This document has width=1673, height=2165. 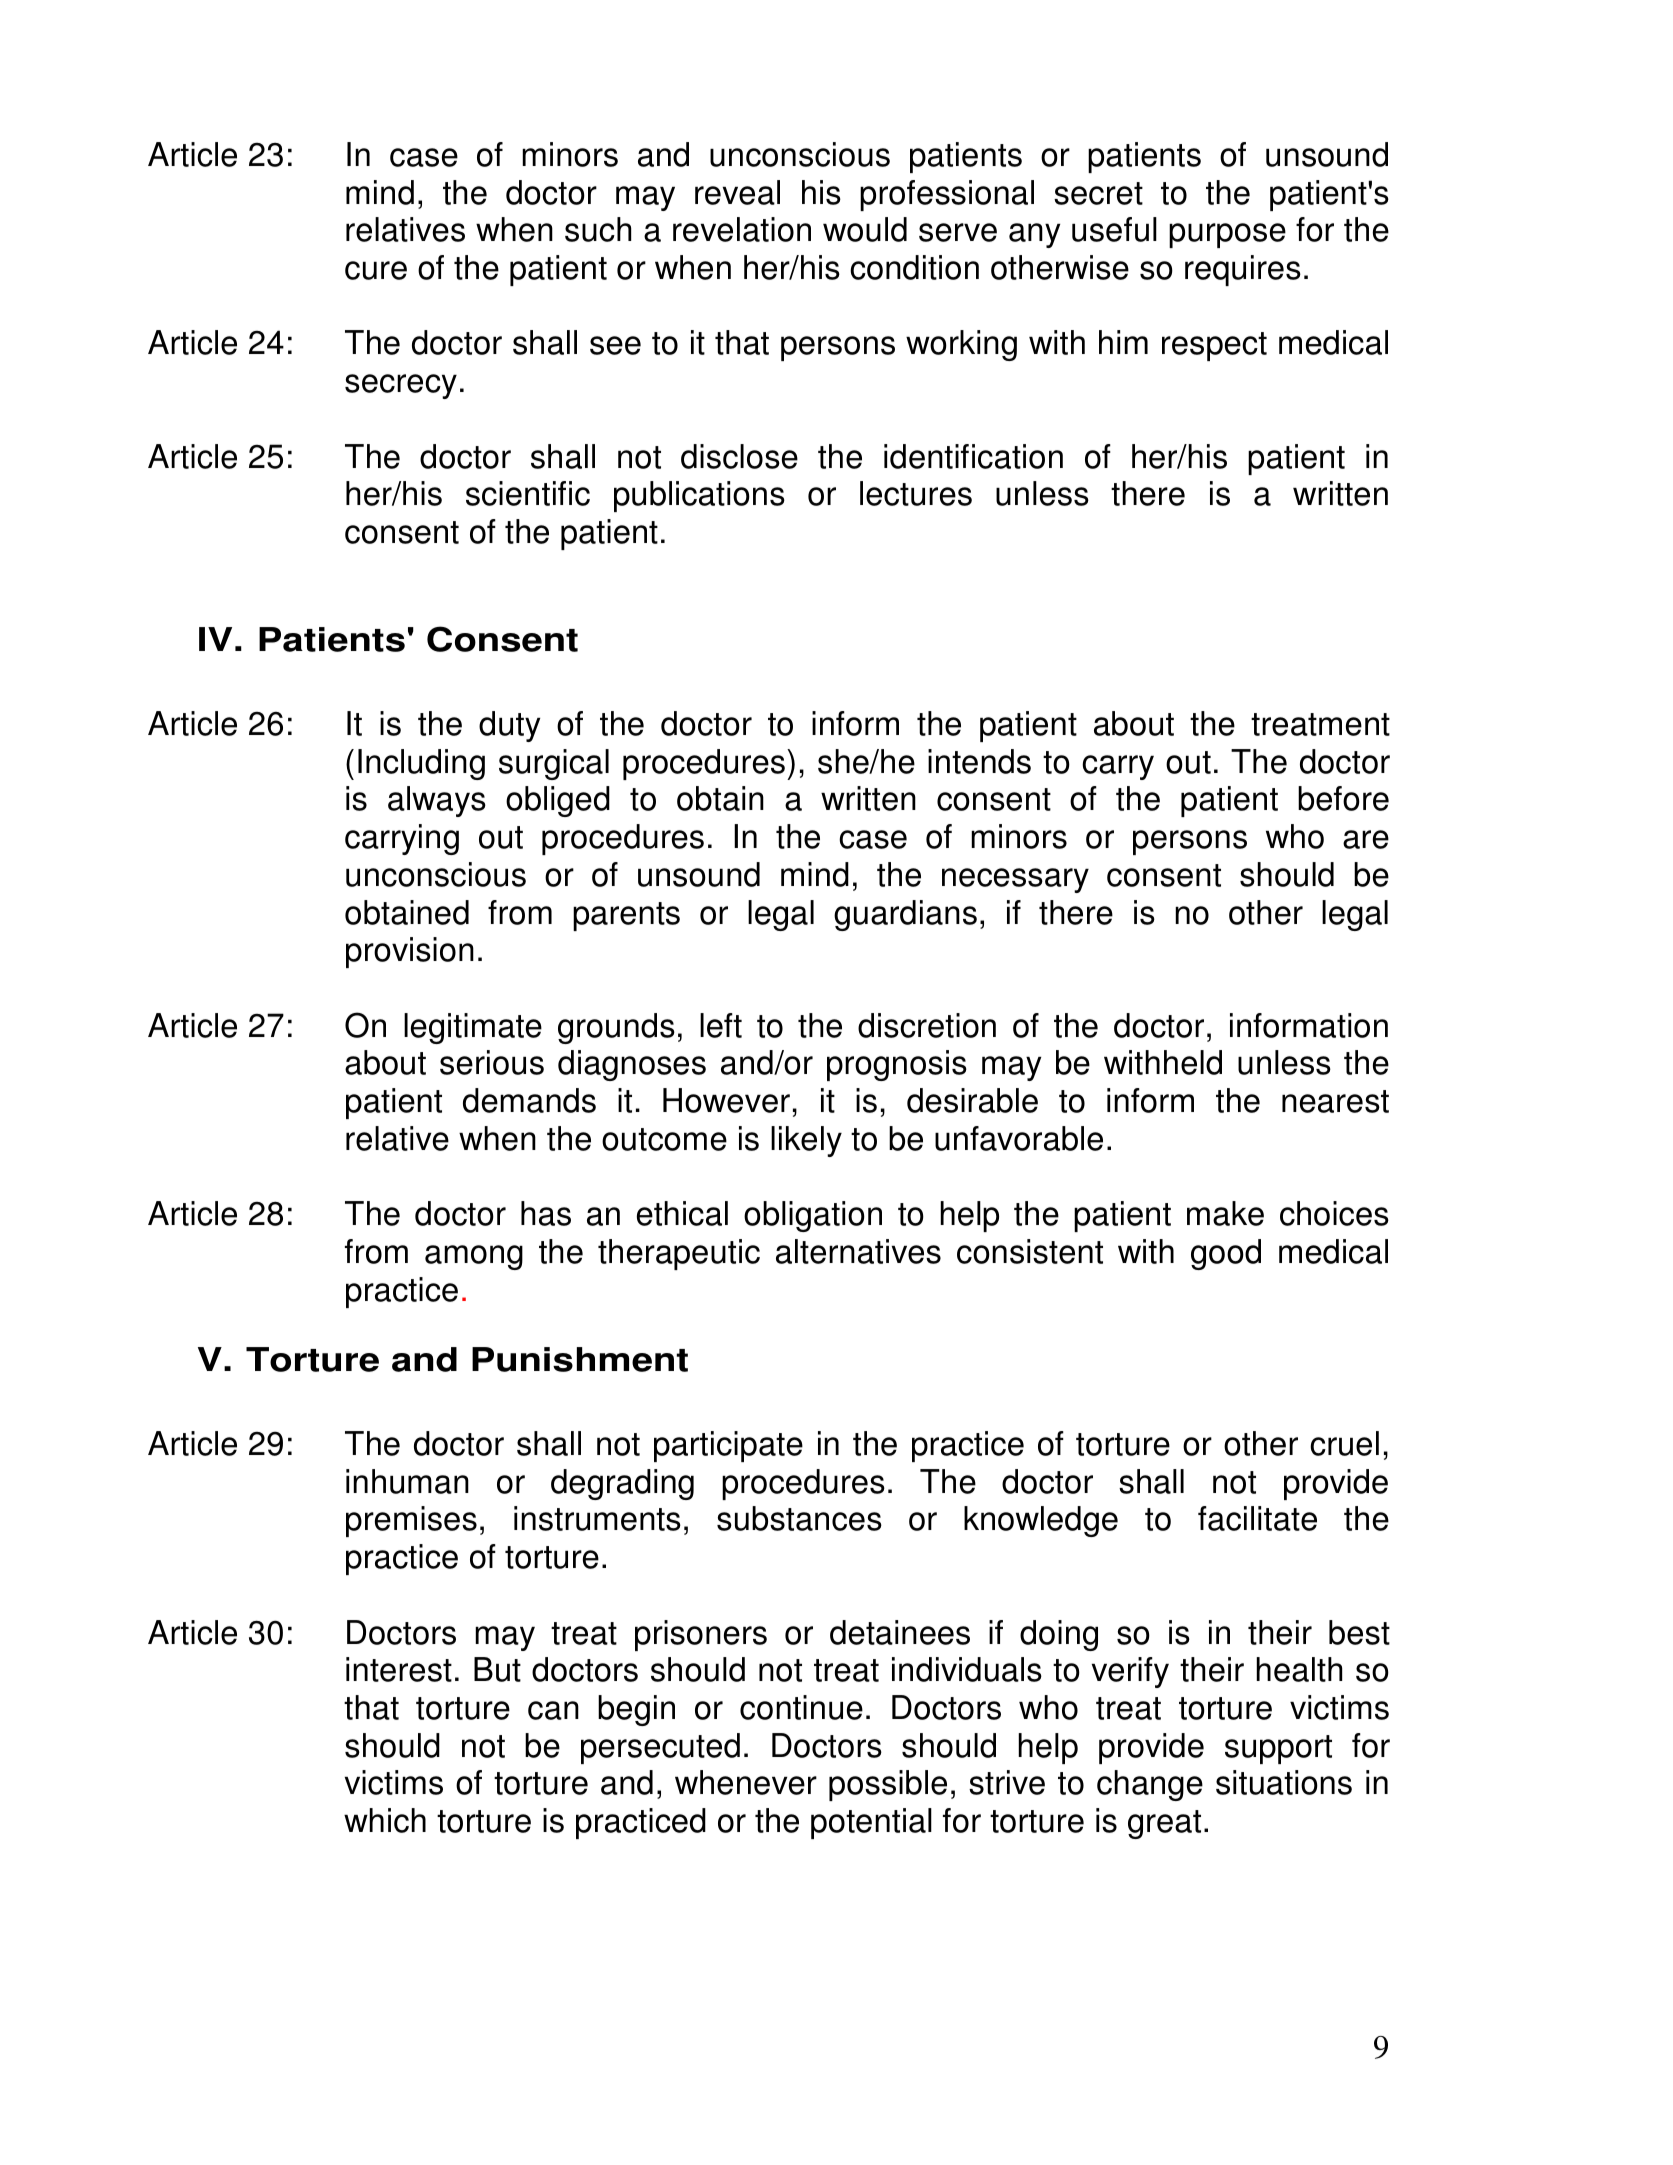 What do you see at coordinates (1225, 1213) in the document?
I see `make` at bounding box center [1225, 1213].
